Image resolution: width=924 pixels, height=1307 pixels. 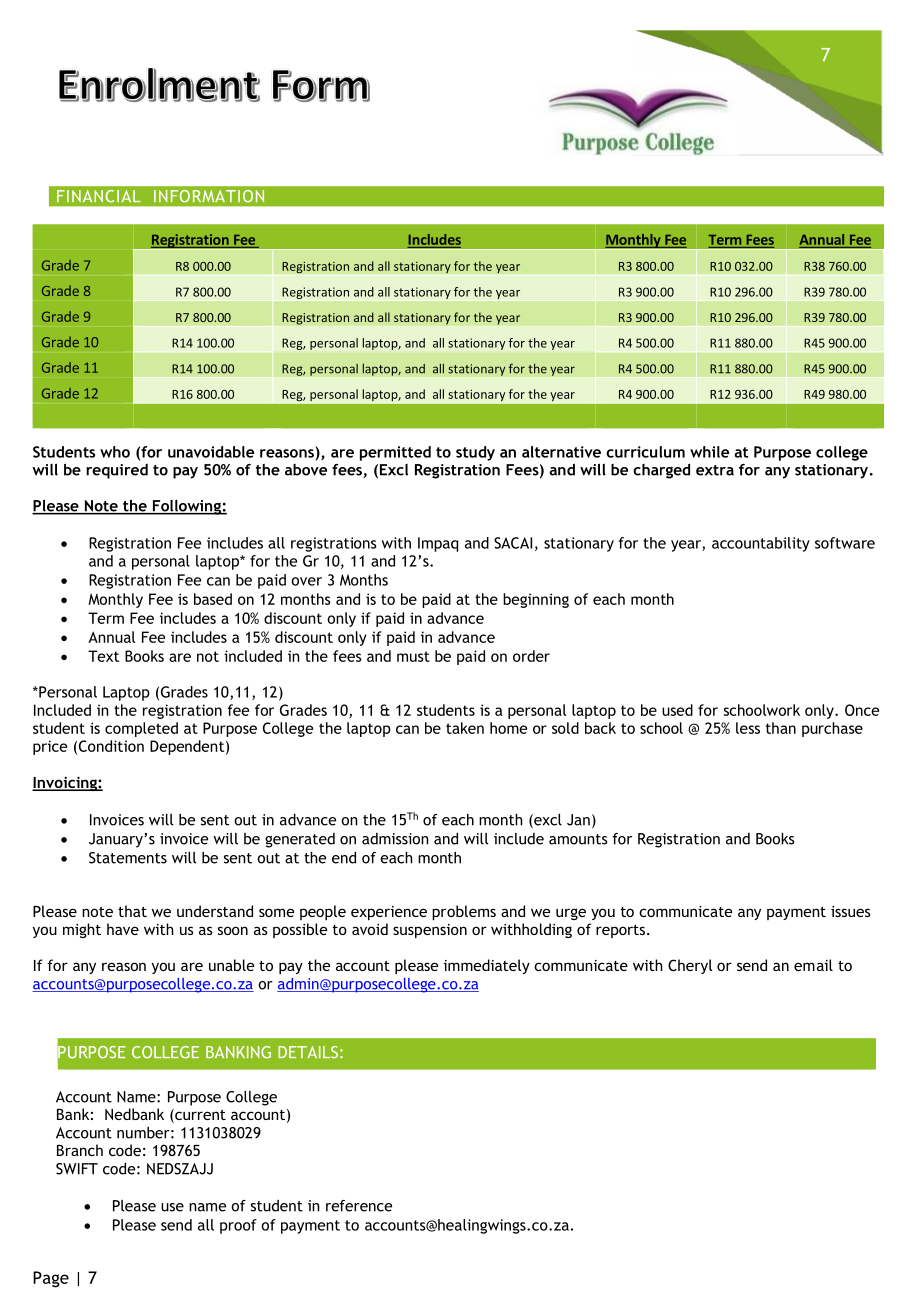 I want to click on Cheryl, so click(x=690, y=966).
